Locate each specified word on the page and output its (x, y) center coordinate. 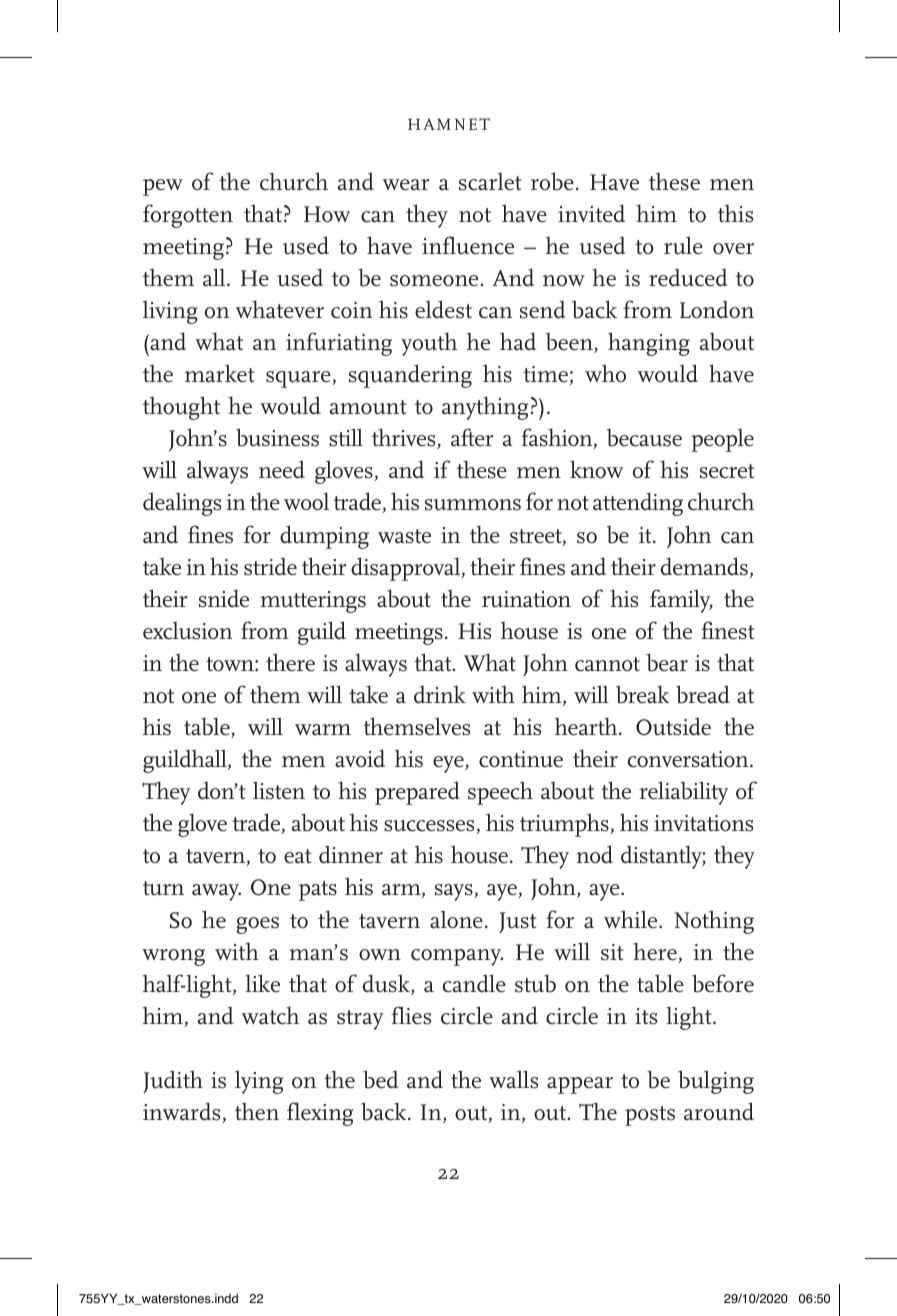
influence (468, 245)
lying (259, 1082)
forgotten (188, 216)
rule (683, 245)
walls (513, 1079)
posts (650, 1116)
